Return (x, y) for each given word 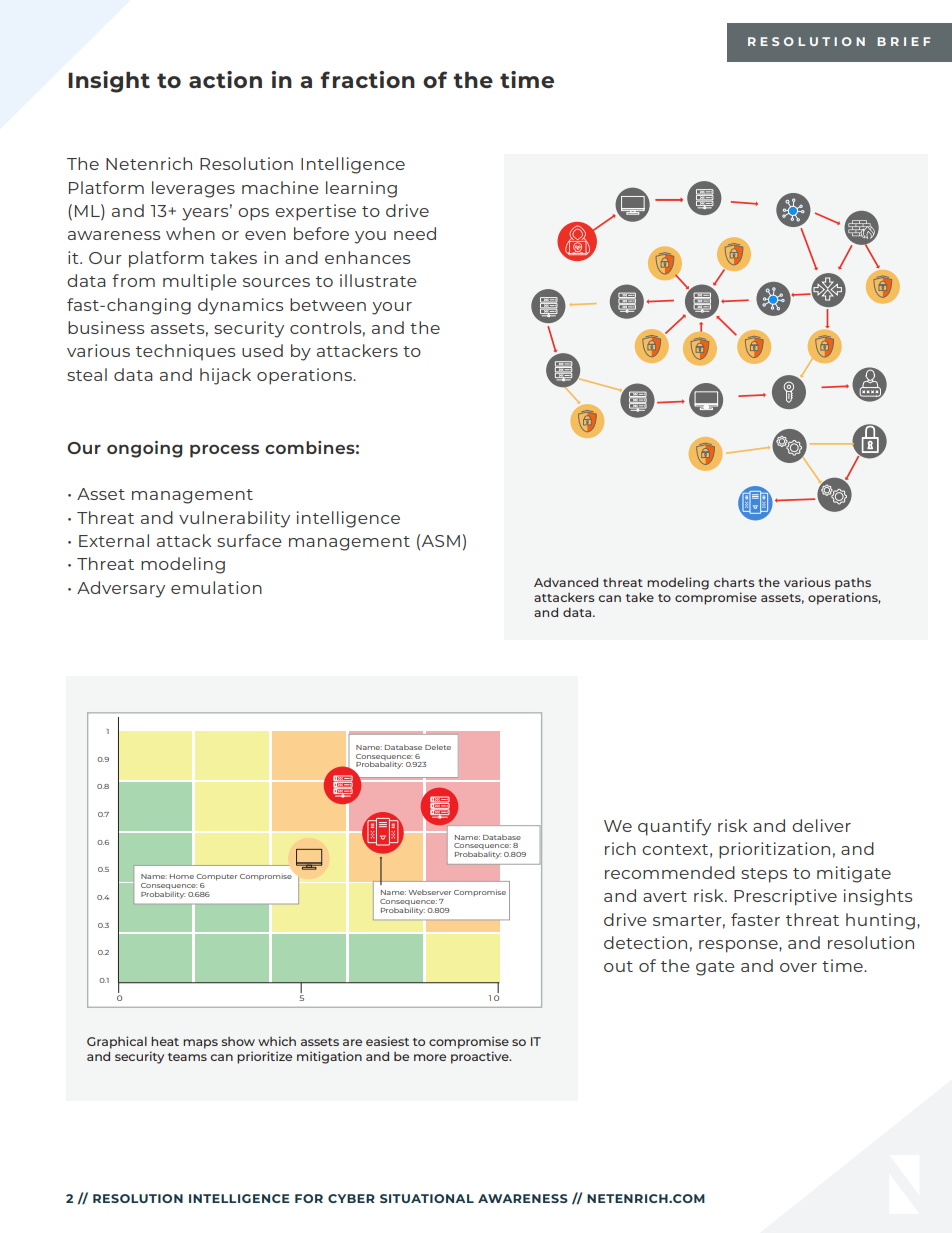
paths (853, 584)
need (415, 233)
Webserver (429, 892)
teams (187, 1057)
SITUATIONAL (427, 1198)
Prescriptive (785, 897)
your (392, 308)
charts (734, 582)
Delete (438, 747)
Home (182, 876)
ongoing (145, 449)
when (190, 233)
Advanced (566, 582)
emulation (216, 587)
